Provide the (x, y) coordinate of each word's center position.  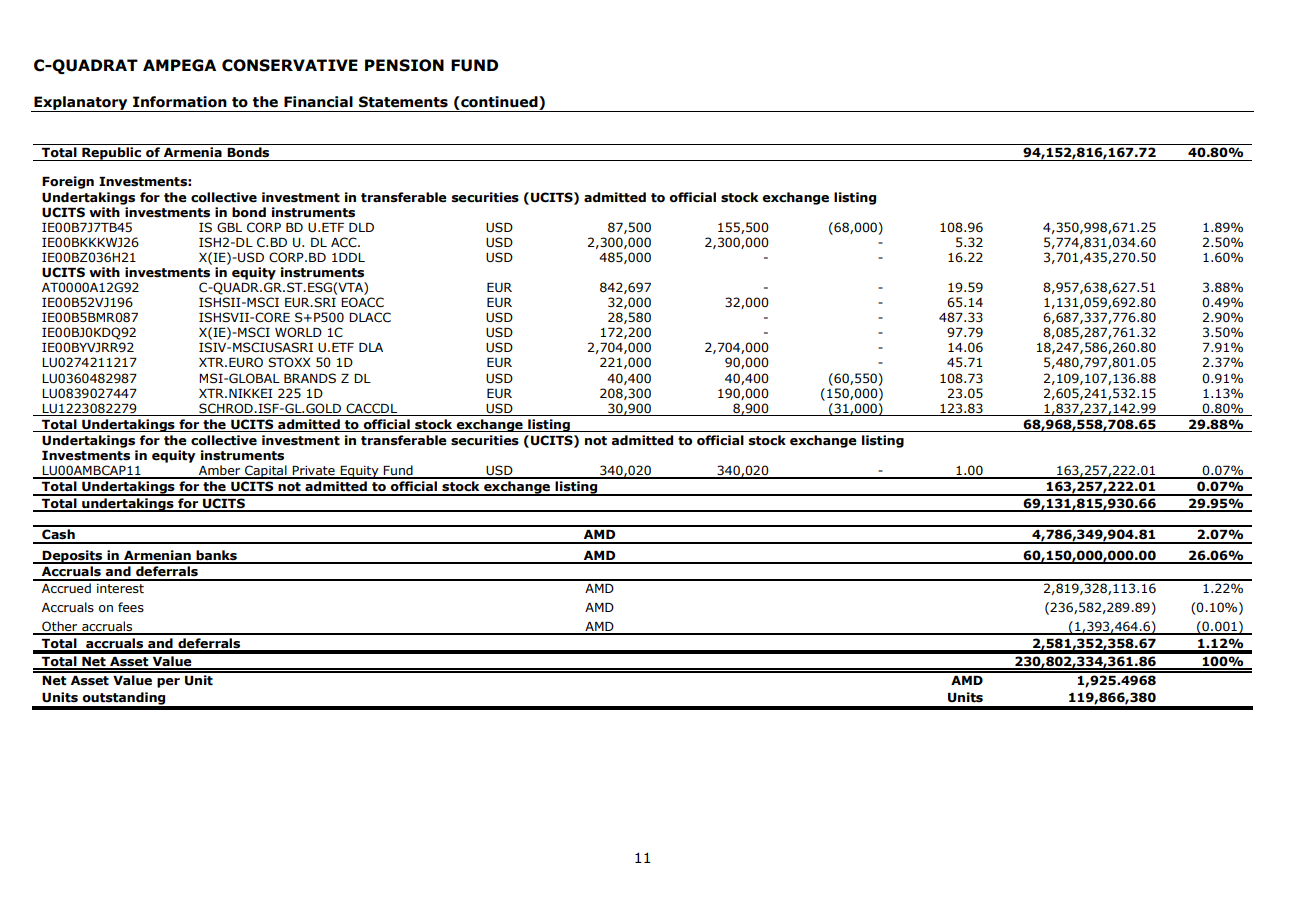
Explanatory (81, 104)
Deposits (73, 557)
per (168, 683)
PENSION (404, 65)
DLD (361, 227)
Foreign (68, 182)
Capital (266, 472)
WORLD (298, 332)
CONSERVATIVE (290, 65)
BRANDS (310, 378)
